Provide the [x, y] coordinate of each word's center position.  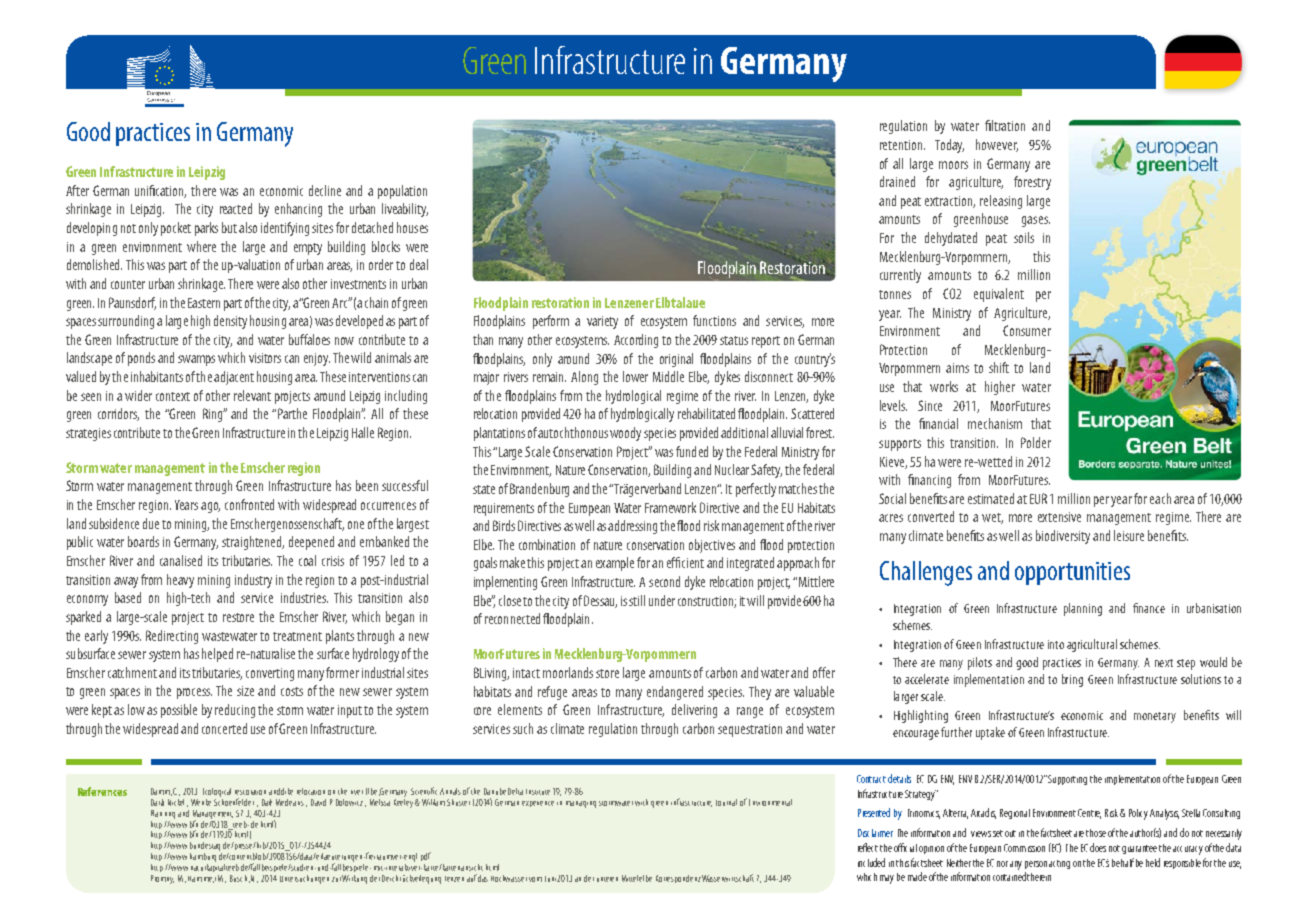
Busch [238, 878]
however [997, 145]
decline [325, 190]
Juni [551, 879]
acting [1059, 864]
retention [902, 145]
